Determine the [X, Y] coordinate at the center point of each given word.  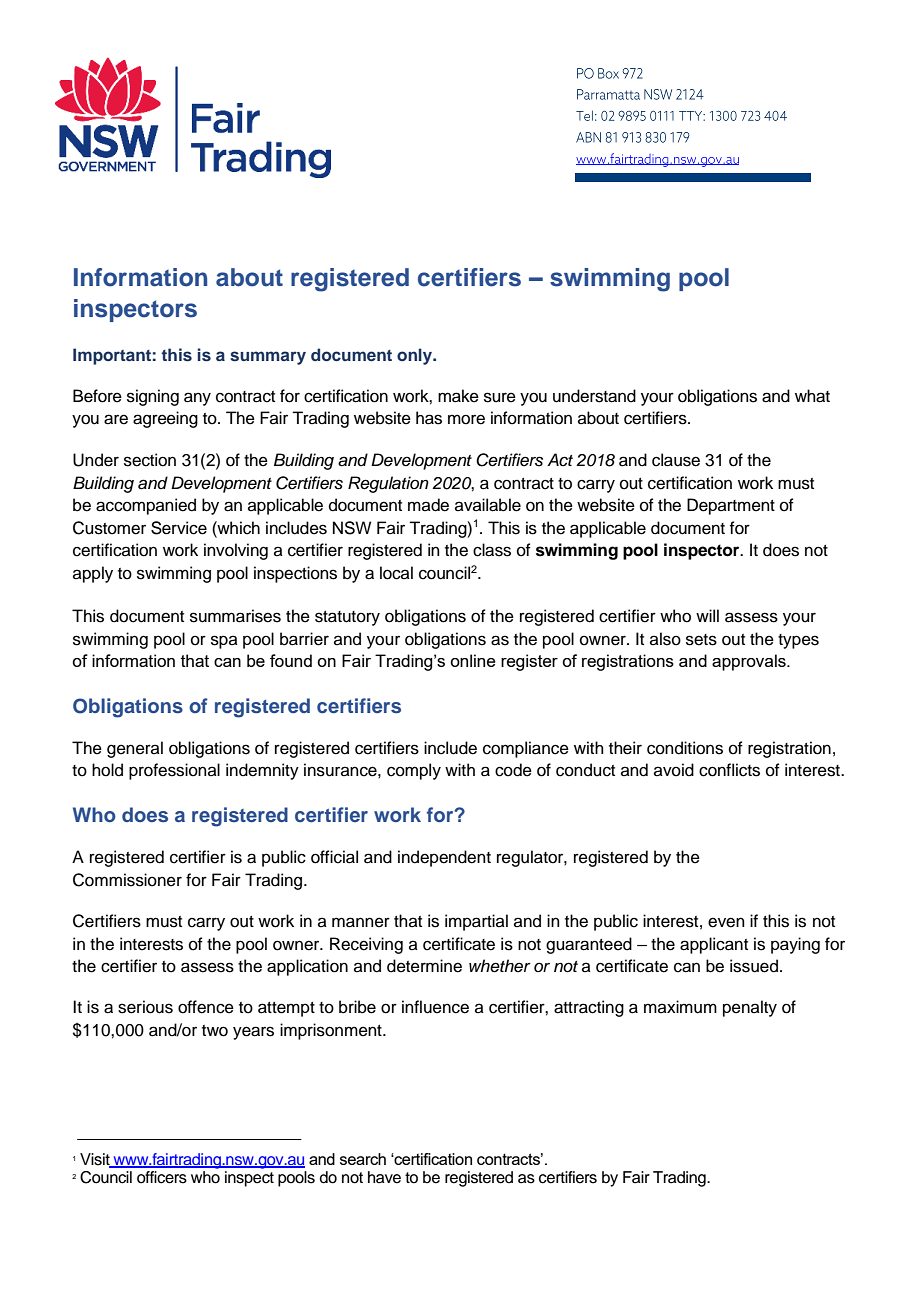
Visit [96, 1160]
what [812, 396]
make [458, 396]
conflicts [729, 770]
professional [174, 771]
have [384, 1177]
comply [414, 771]
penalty [750, 1008]
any [197, 399]
